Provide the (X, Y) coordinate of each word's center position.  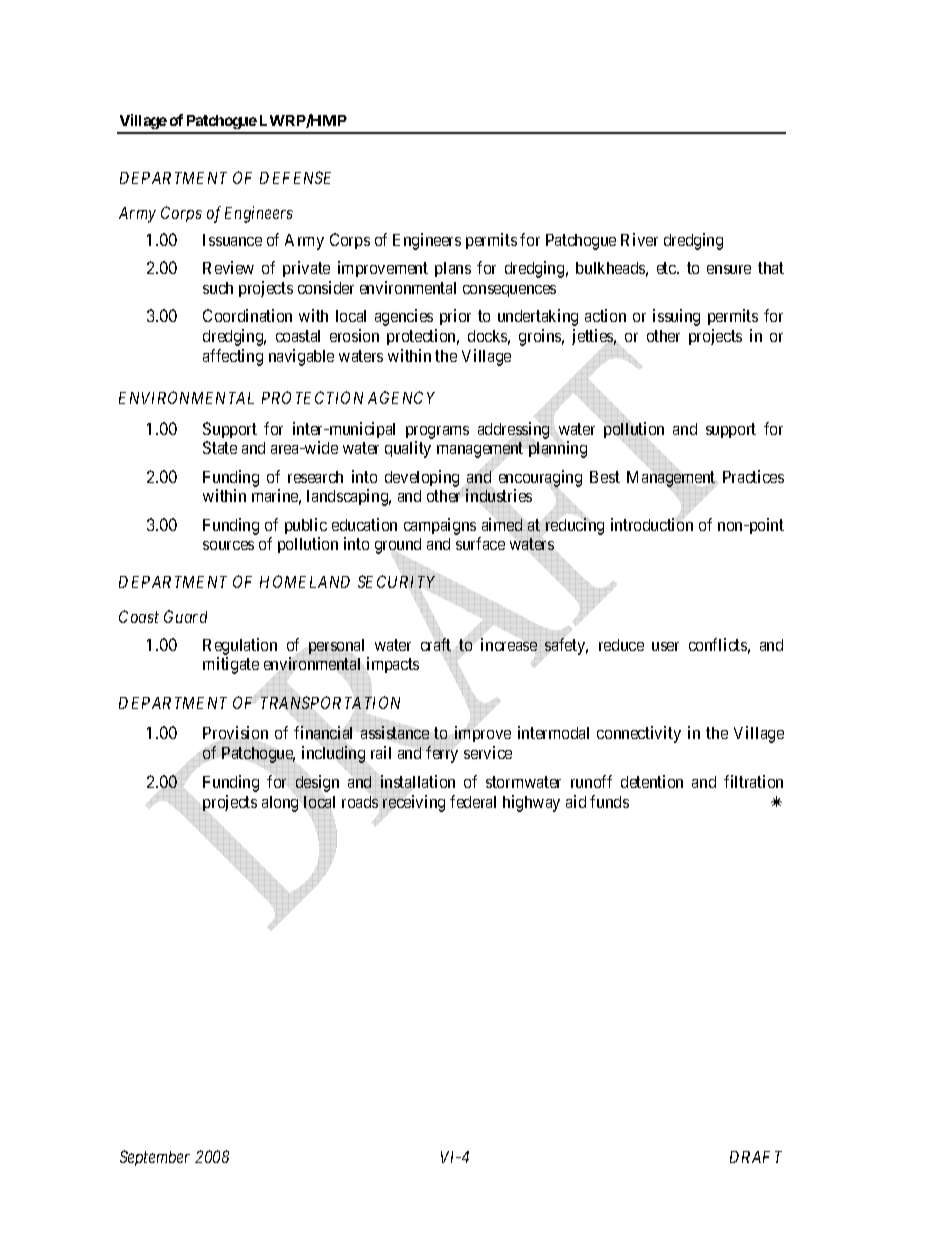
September (155, 1158)
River (639, 239)
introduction (652, 524)
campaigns (440, 526)
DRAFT (756, 1157)
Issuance (232, 240)
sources (228, 545)
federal (473, 801)
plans (453, 269)
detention (652, 781)
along (281, 804)
